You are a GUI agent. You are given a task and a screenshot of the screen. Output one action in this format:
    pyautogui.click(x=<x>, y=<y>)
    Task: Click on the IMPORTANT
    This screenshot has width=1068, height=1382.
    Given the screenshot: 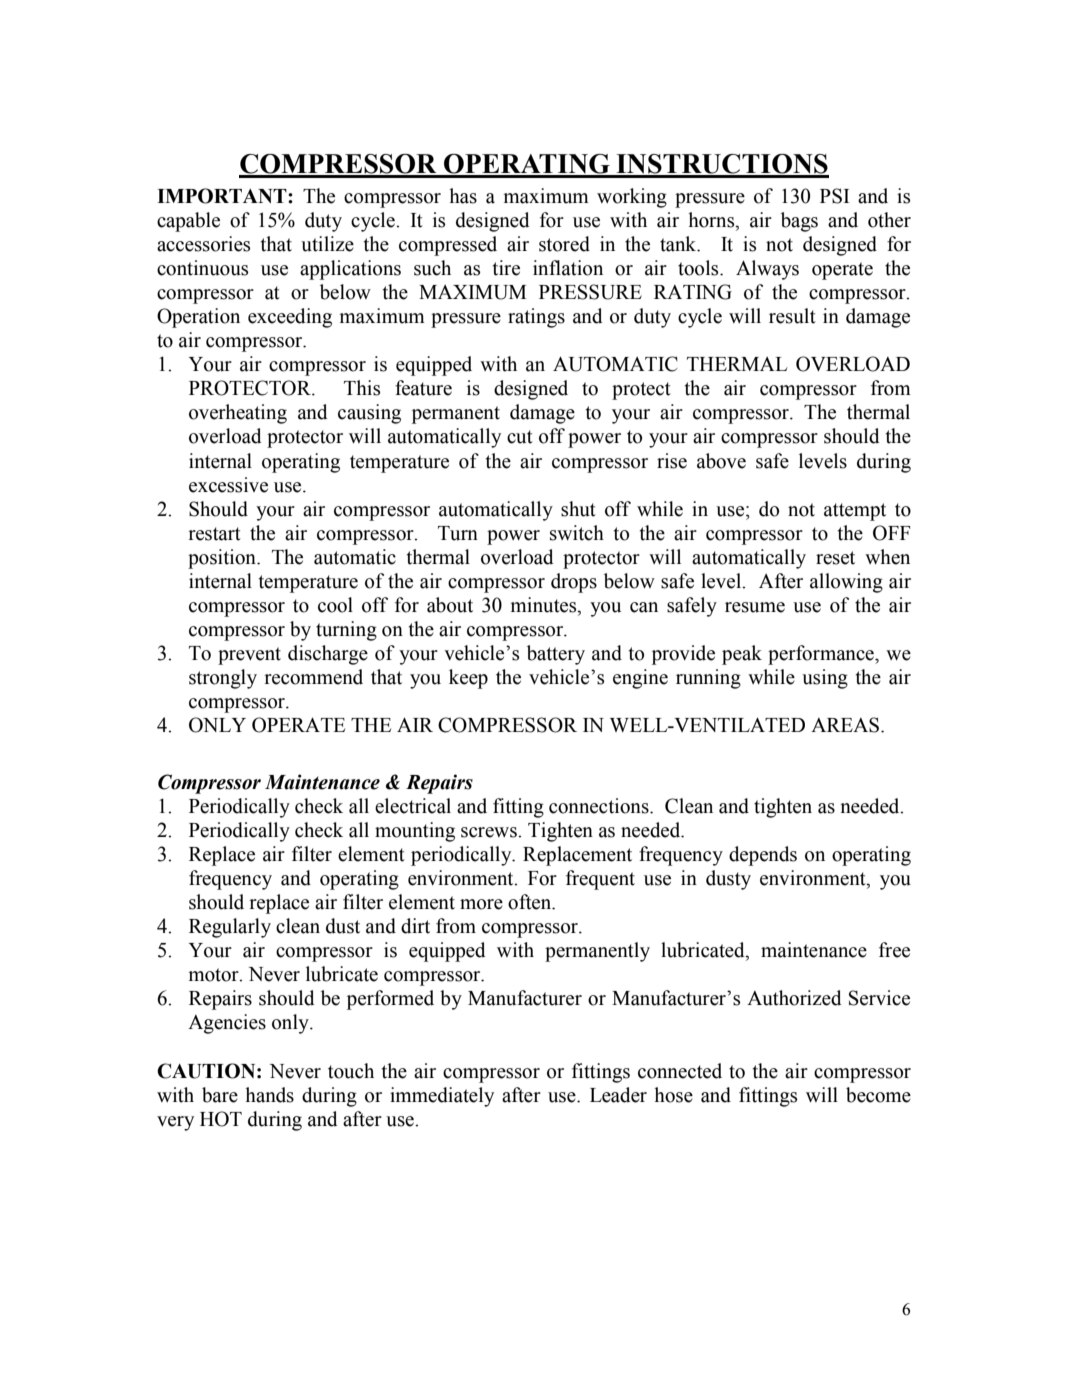 What is the action you would take?
    pyautogui.click(x=223, y=196)
